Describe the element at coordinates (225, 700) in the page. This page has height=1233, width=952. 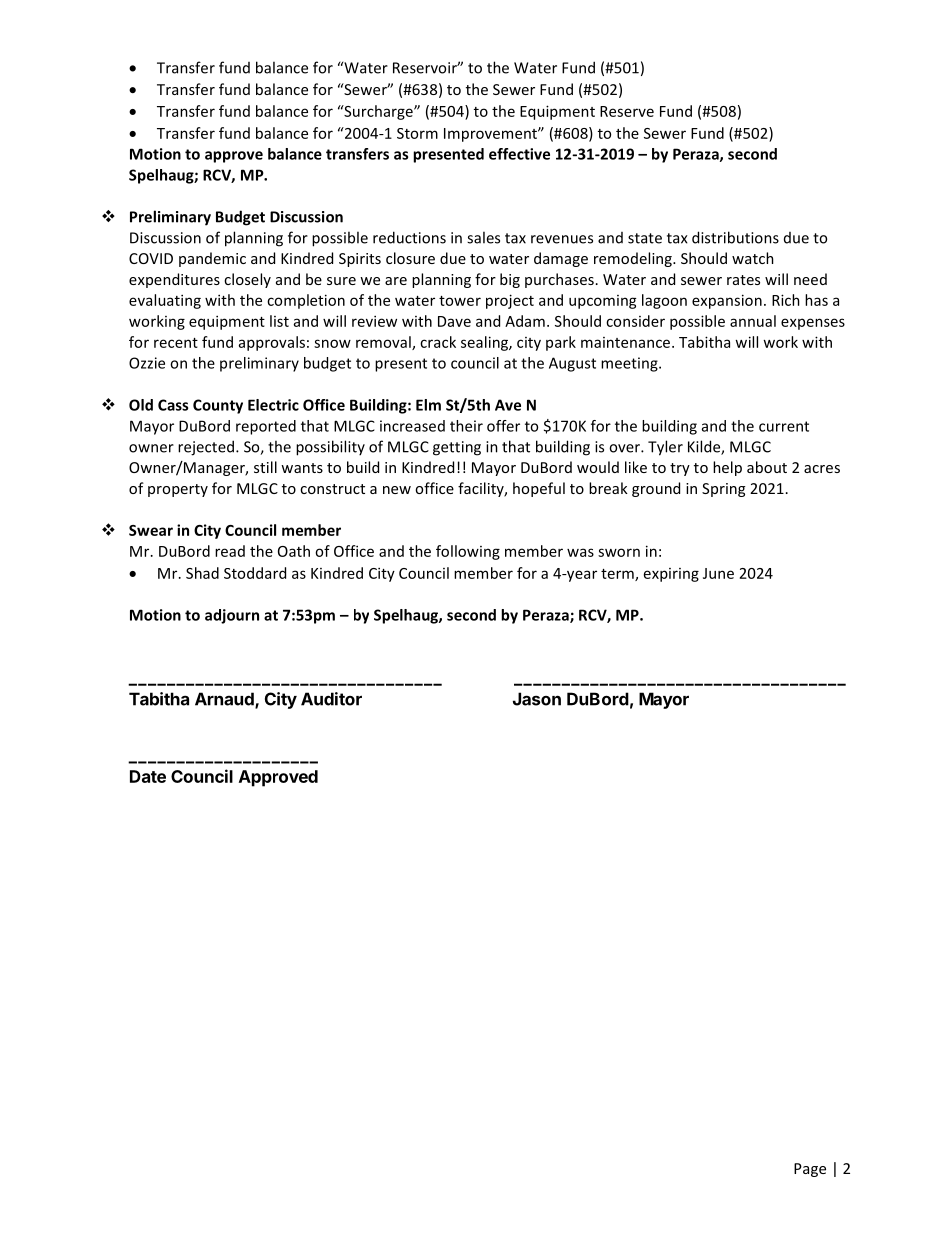
I see `Arnaud` at that location.
